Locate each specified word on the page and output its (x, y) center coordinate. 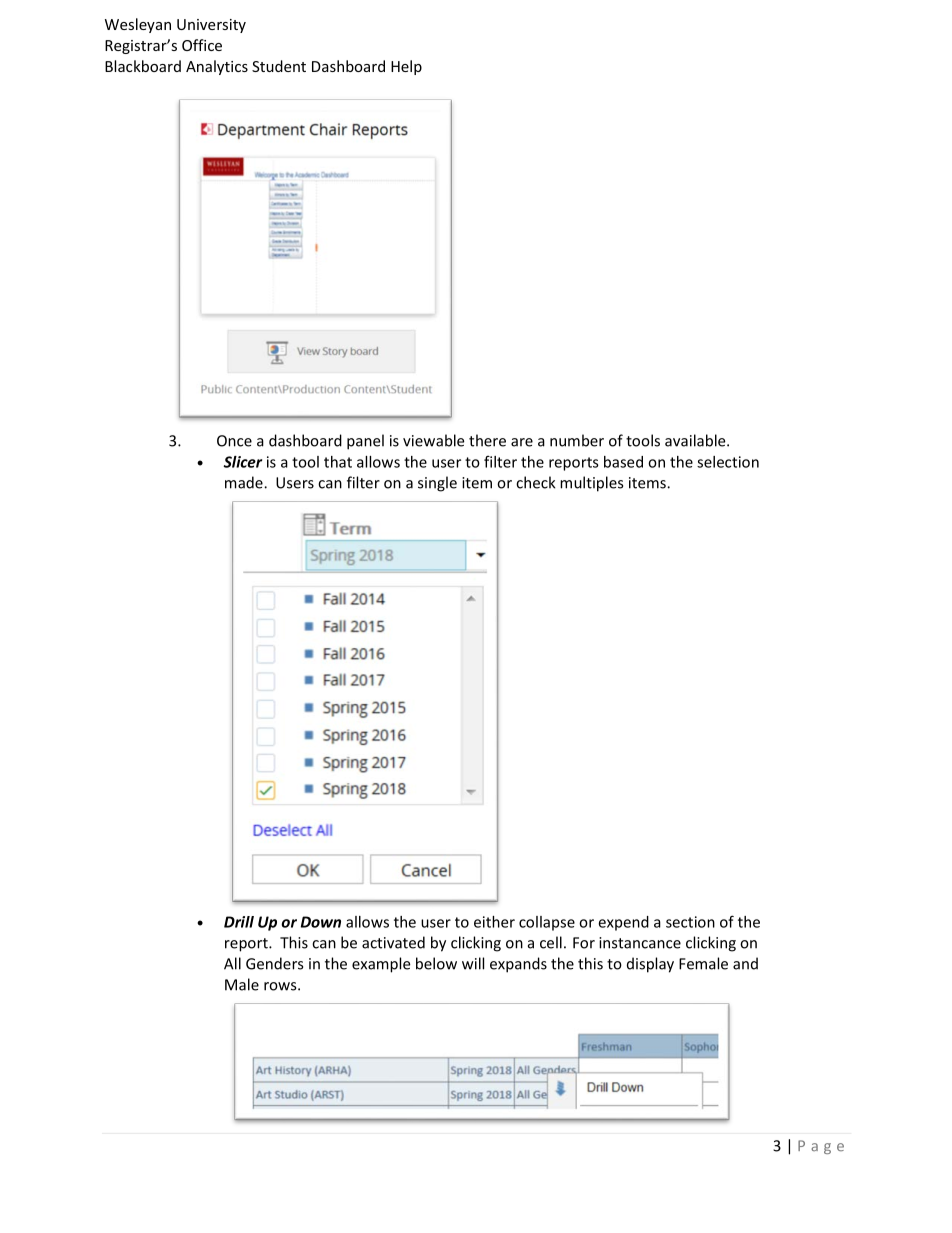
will (473, 963)
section (690, 922)
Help (406, 67)
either (494, 922)
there (487, 440)
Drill (239, 922)
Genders (274, 963)
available (696, 440)
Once (234, 441)
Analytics (217, 67)
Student (279, 66)
